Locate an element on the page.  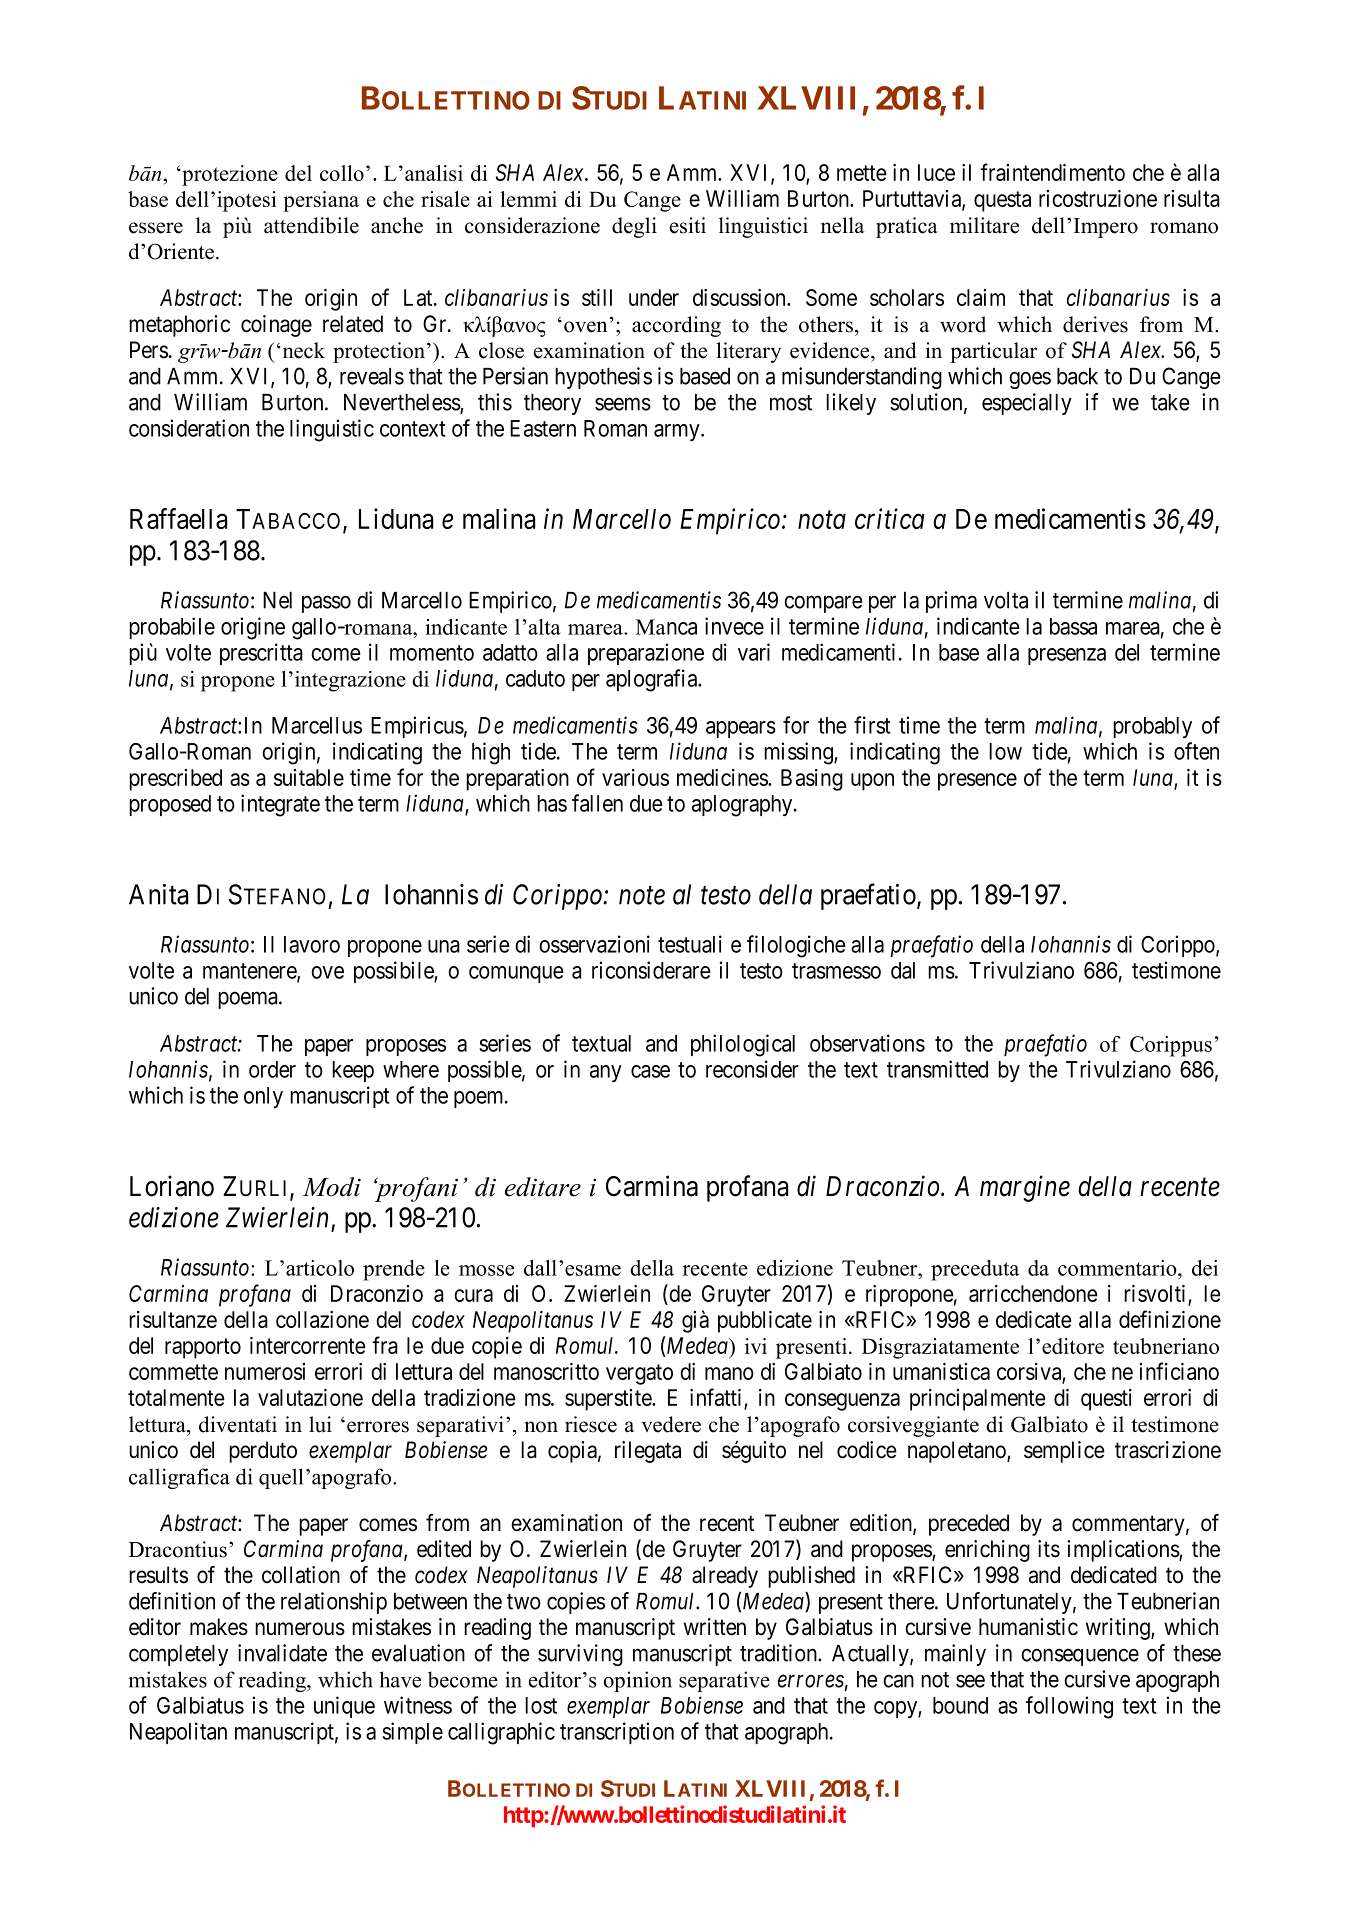
anche is located at coordinates (397, 225).
